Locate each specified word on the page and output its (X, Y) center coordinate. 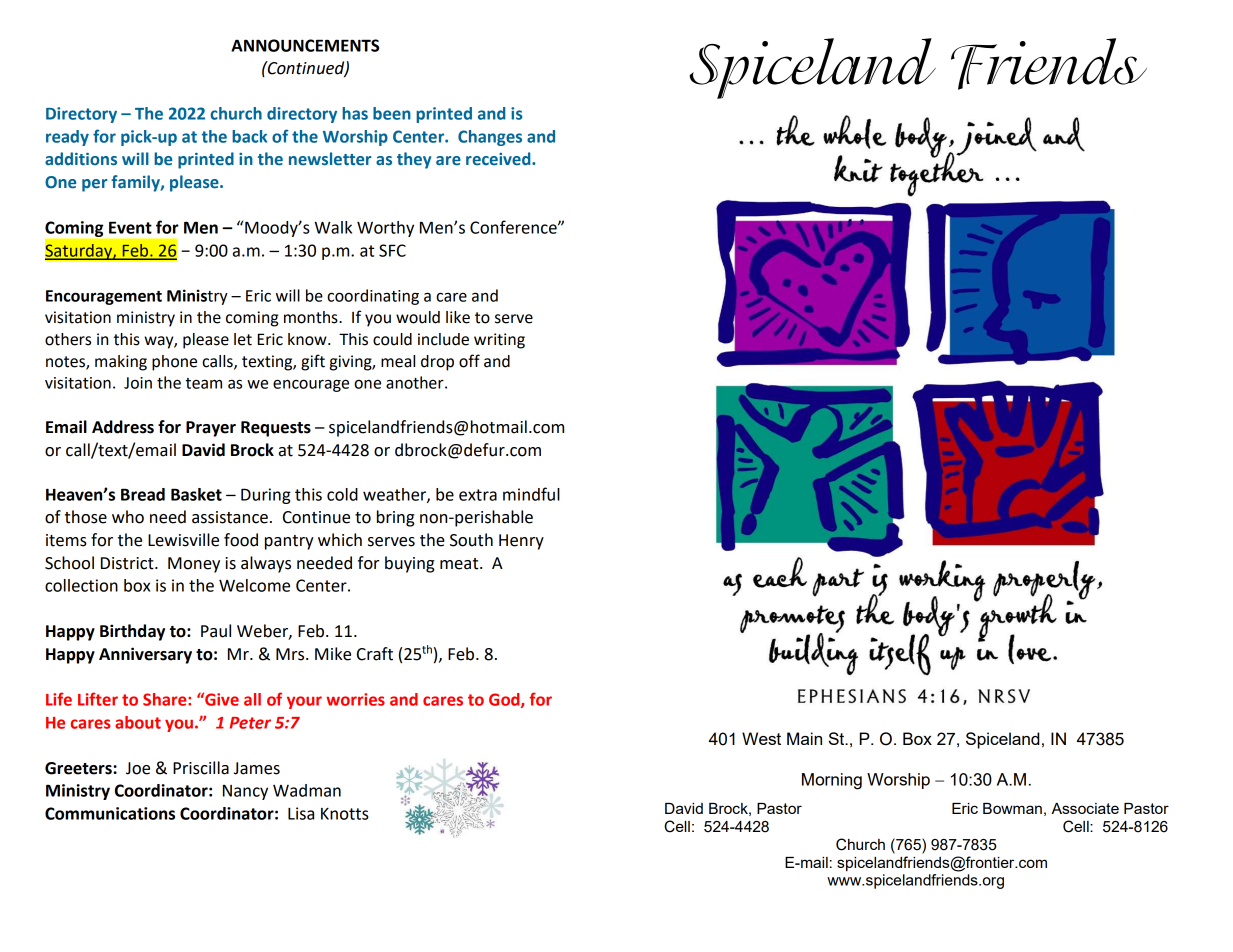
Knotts (345, 814)
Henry (521, 542)
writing (499, 341)
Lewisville (183, 540)
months (312, 317)
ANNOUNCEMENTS (305, 45)
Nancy (245, 792)
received (499, 159)
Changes (490, 138)
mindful (531, 494)
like (458, 317)
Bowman (1012, 808)
